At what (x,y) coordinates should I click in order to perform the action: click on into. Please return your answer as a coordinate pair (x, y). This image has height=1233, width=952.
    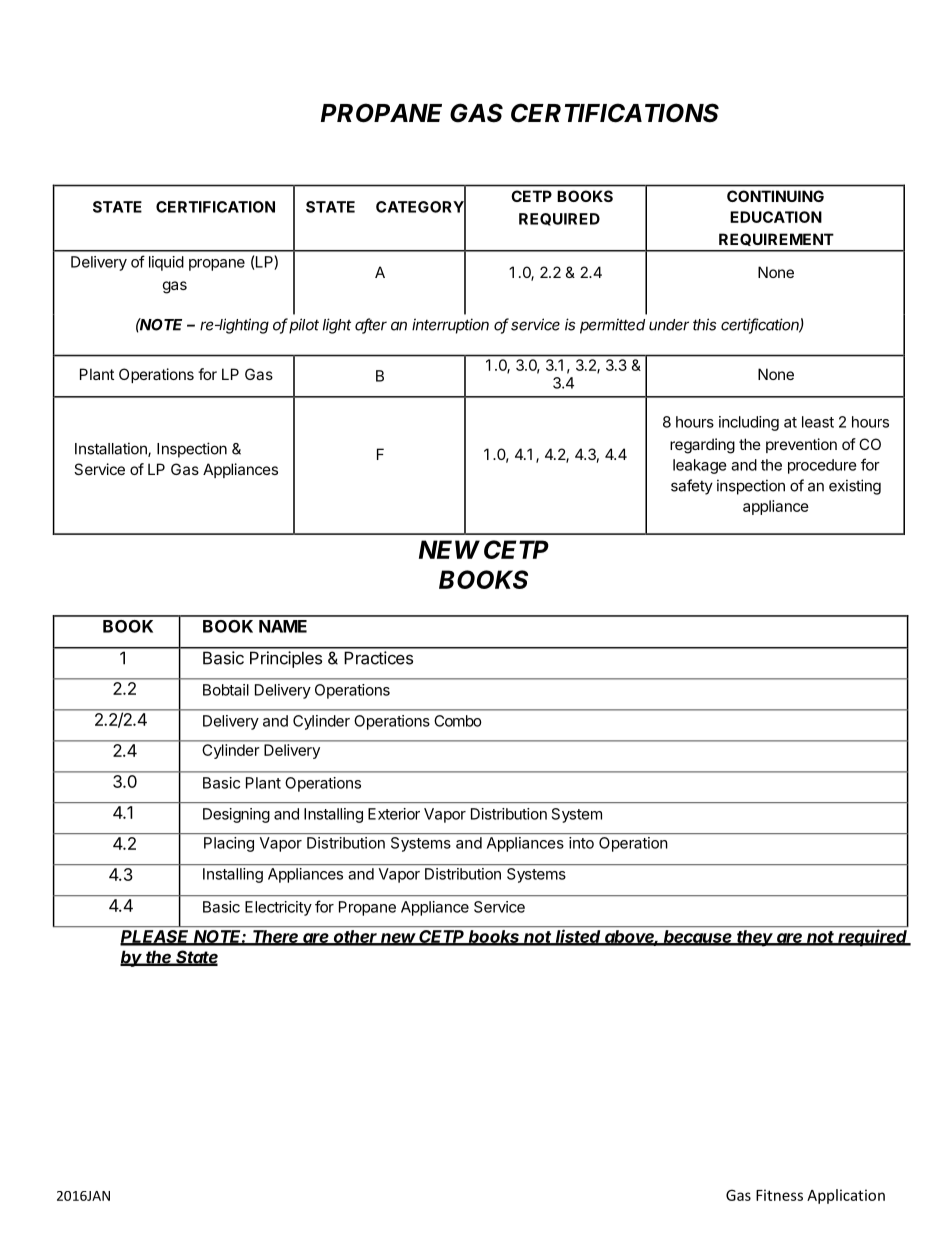
    Looking at the image, I should click on (581, 843).
